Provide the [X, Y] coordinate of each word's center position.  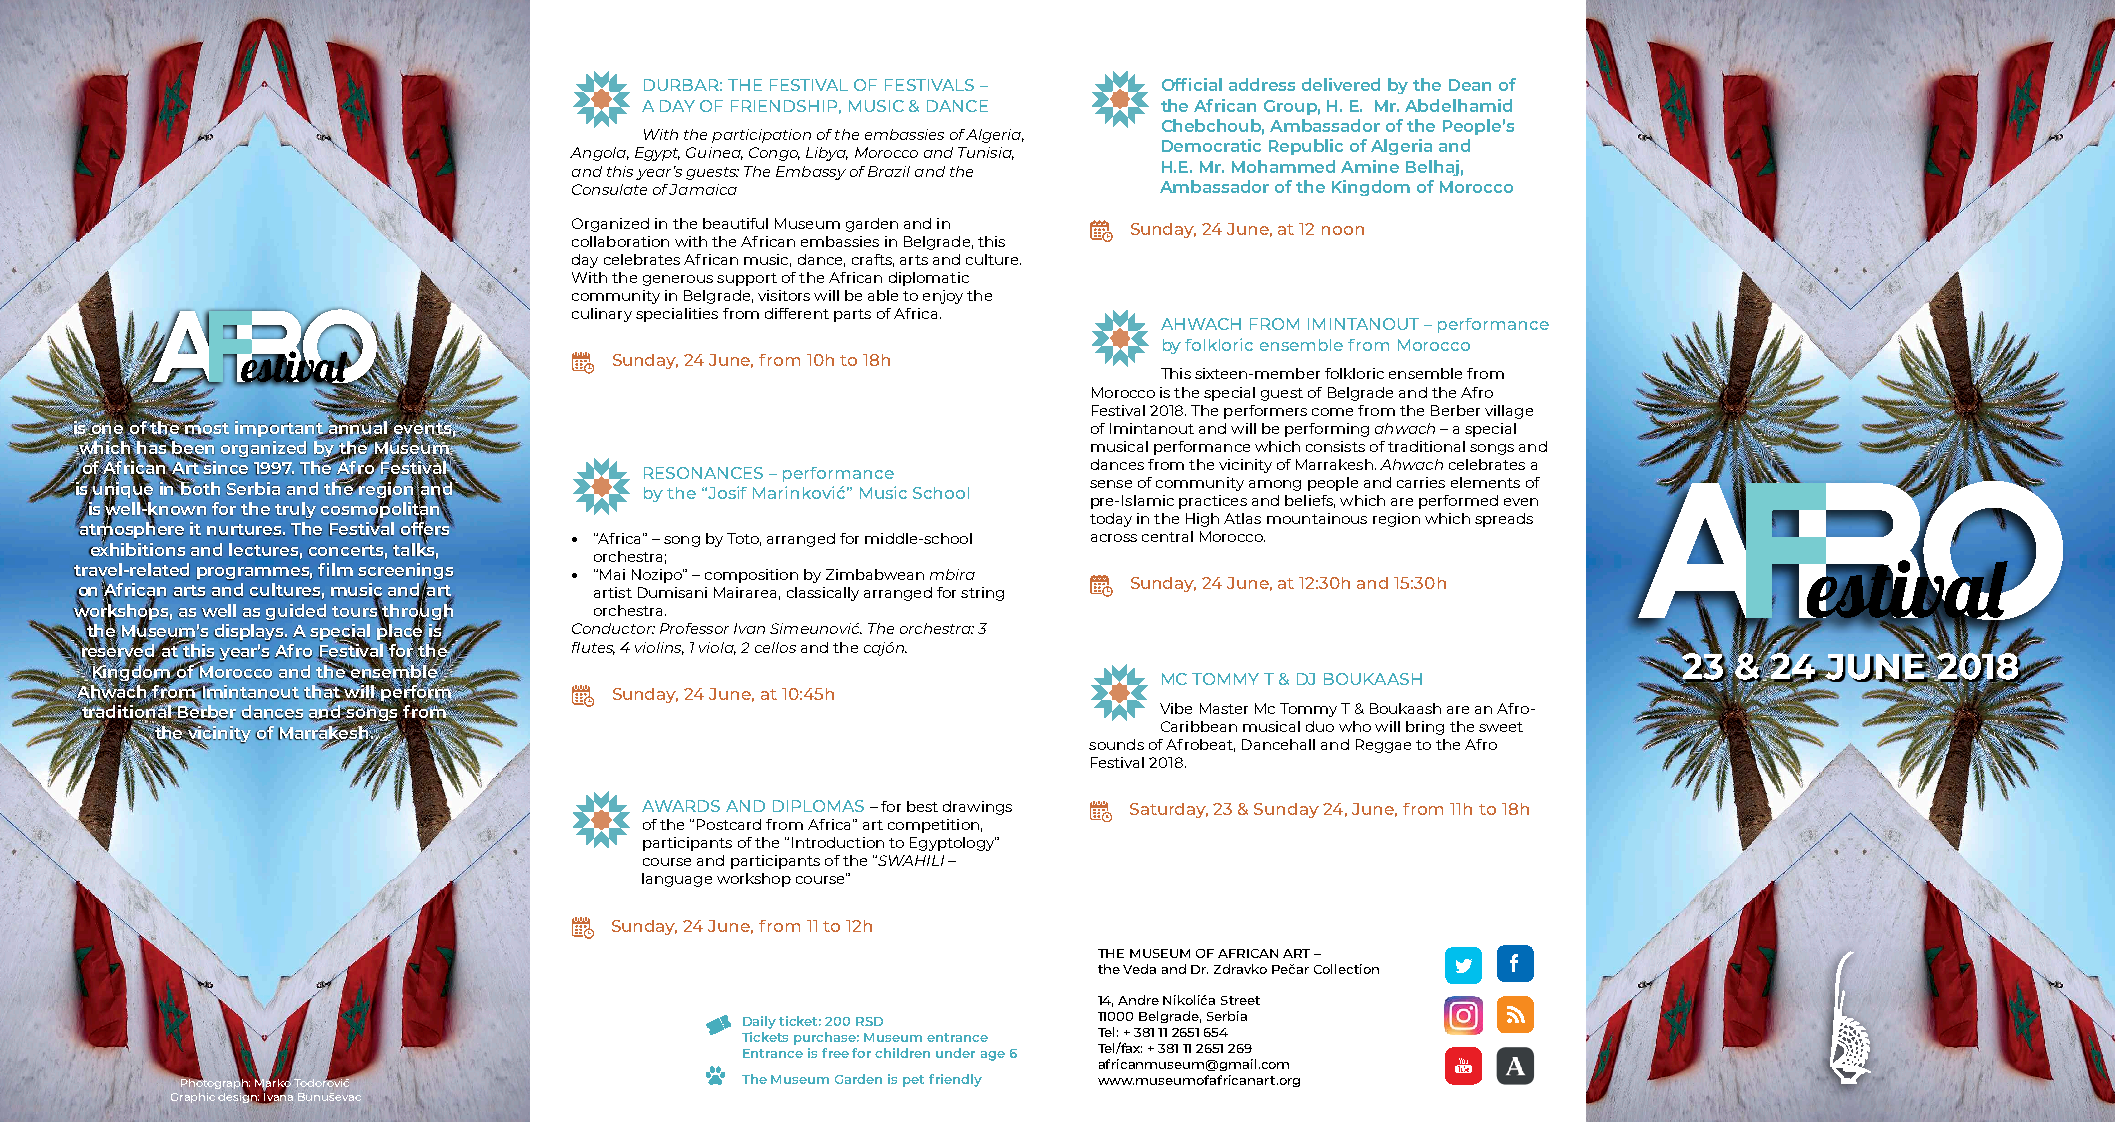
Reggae [1383, 746]
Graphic [193, 1098]
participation [761, 136]
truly [295, 510]
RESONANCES [703, 473]
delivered [1341, 84]
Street [1240, 1000]
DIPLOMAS [818, 806]
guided [296, 612]
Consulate [609, 189]
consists [1335, 446]
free [835, 1053]
